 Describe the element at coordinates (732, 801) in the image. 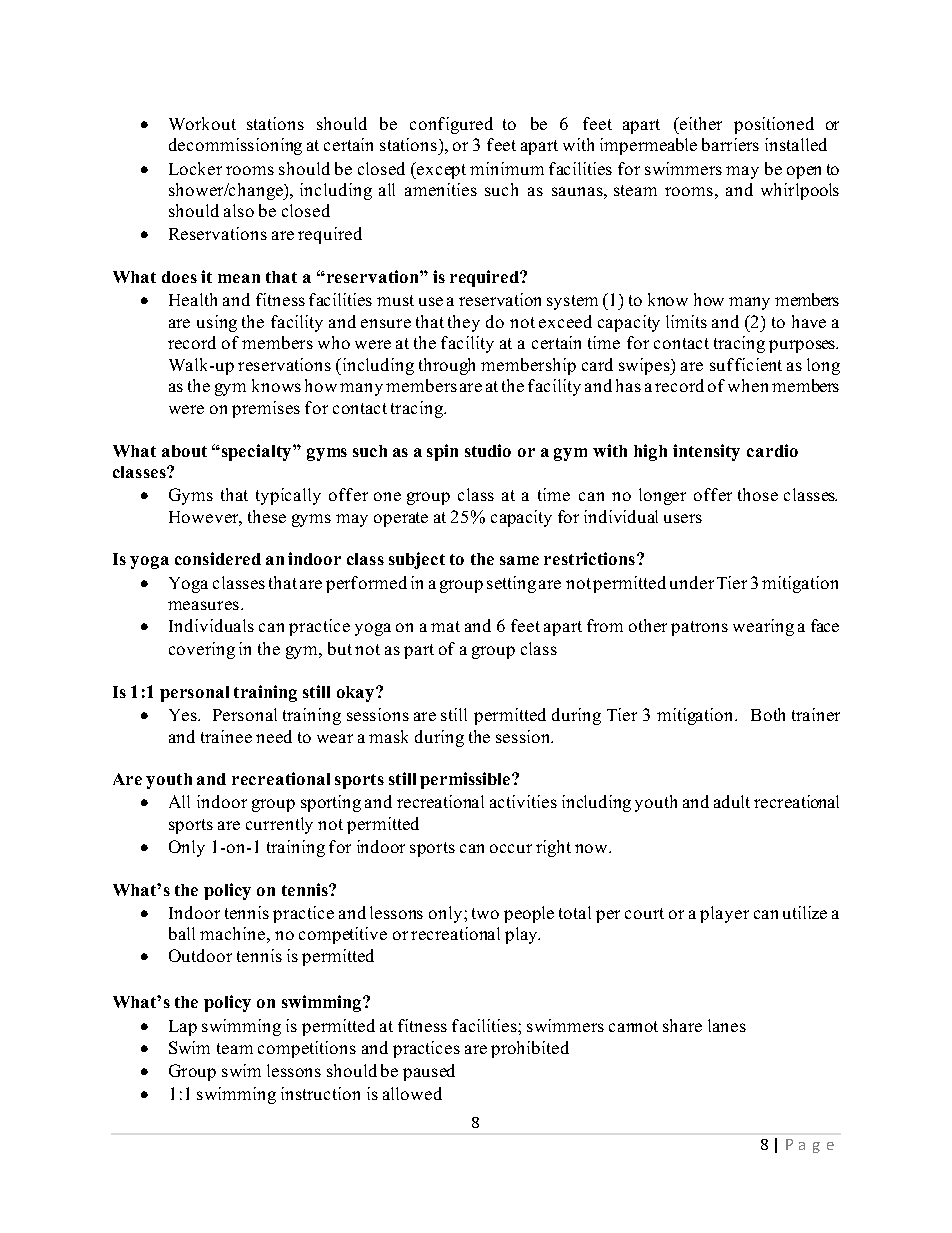

I see `adult` at that location.
